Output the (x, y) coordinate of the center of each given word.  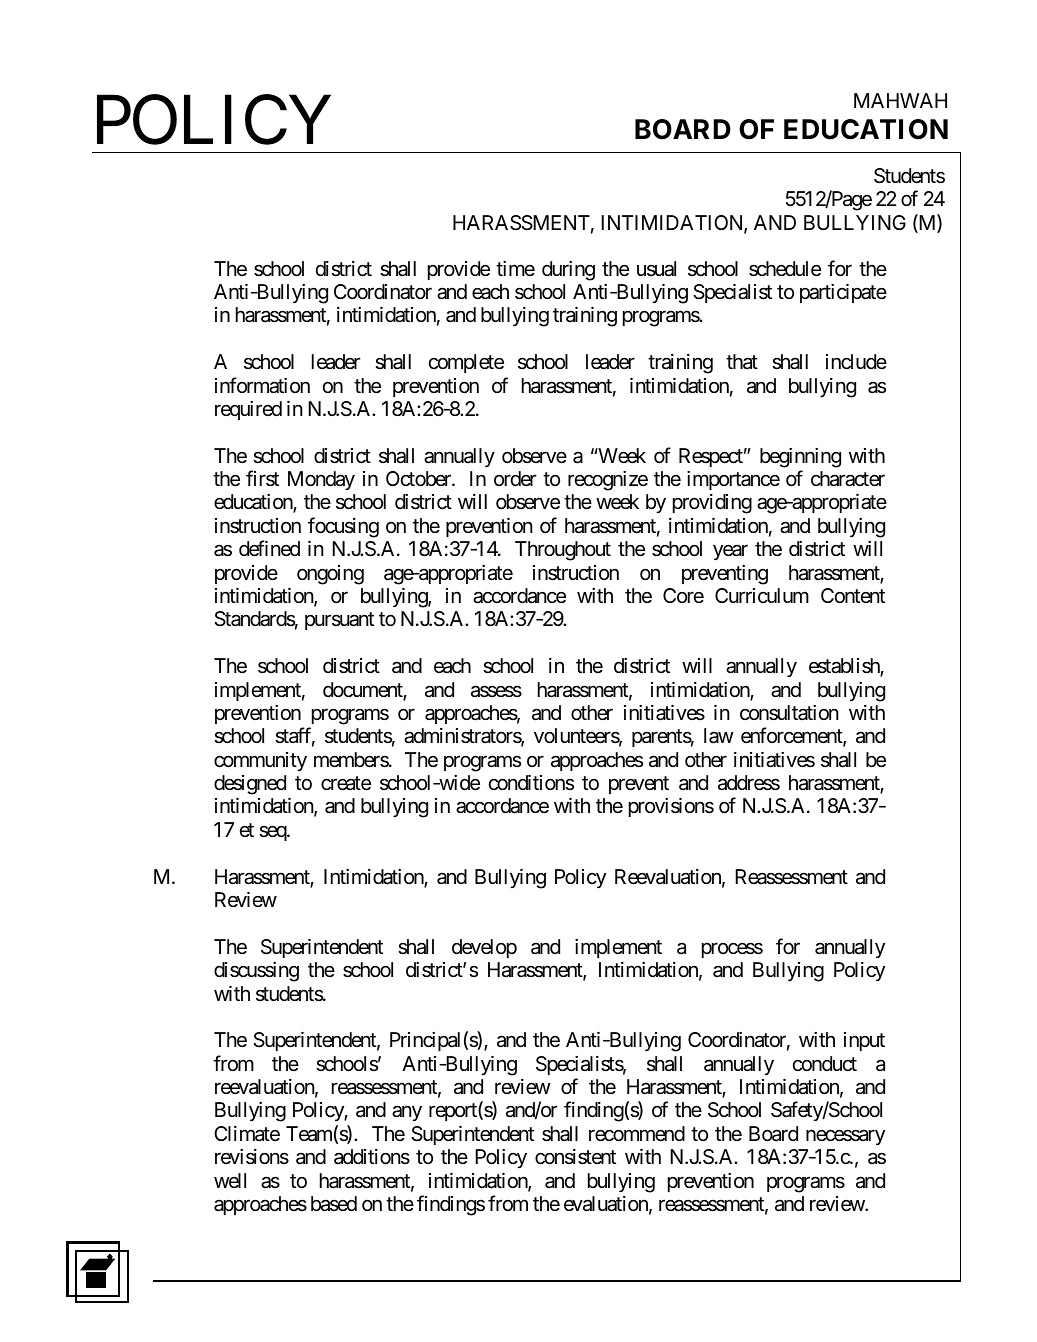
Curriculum (762, 595)
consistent (575, 1157)
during (568, 271)
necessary (845, 1137)
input (864, 1041)
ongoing (330, 575)
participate (843, 293)
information (262, 385)
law (719, 736)
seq (273, 833)
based (334, 1204)
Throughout (563, 551)
